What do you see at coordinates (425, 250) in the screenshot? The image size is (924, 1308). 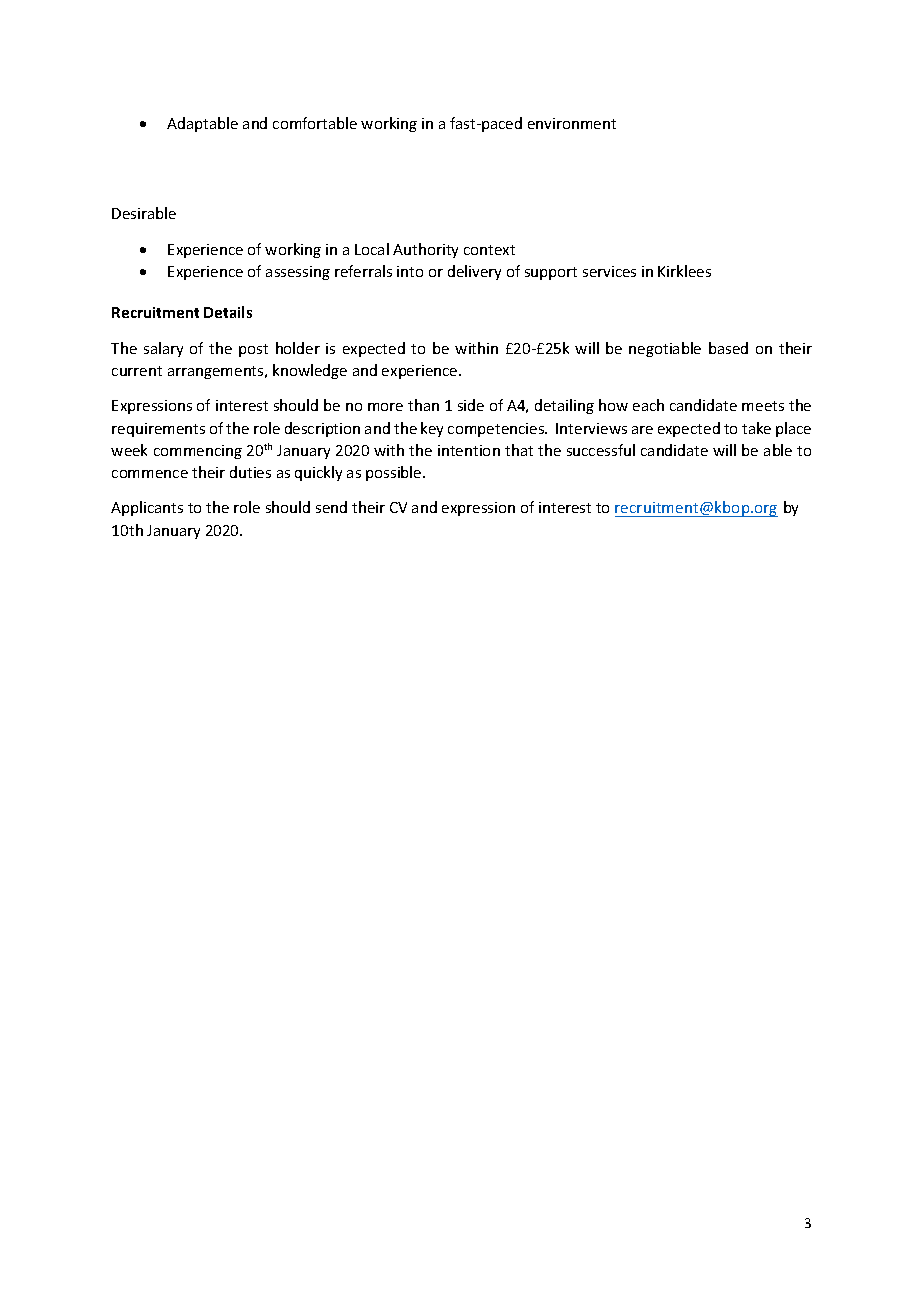 I see `Authority` at bounding box center [425, 250].
